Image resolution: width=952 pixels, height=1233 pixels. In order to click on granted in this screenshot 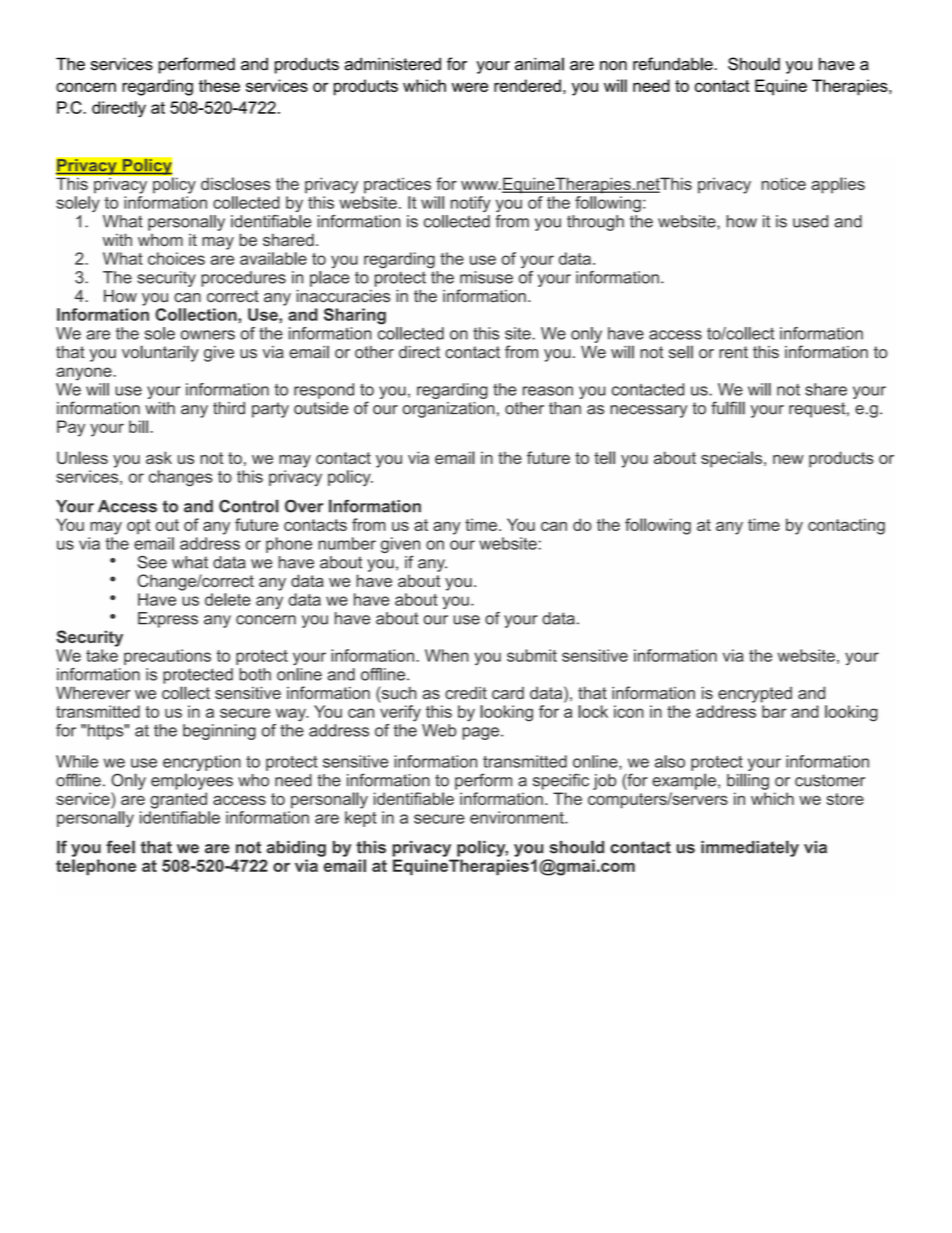, I will do `click(178, 800)`.
